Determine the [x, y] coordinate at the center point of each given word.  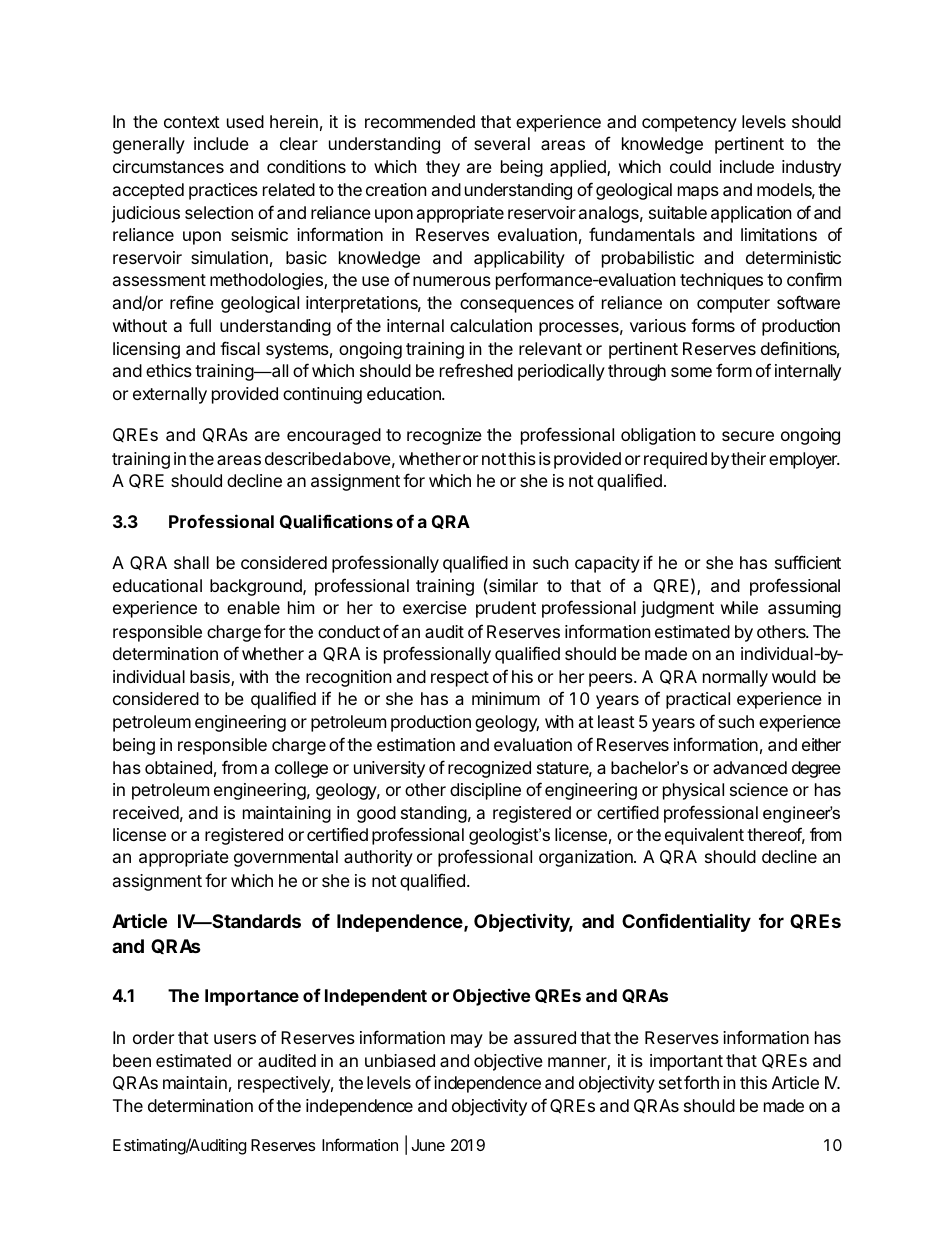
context [192, 122]
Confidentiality [686, 922]
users [235, 1039]
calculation [491, 325]
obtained [178, 767]
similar [512, 585]
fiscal [240, 348]
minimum [506, 698]
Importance [252, 997]
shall [191, 562]
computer [733, 305]
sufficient [808, 562]
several [502, 143]
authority [378, 858]
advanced [750, 767]
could [690, 166]
